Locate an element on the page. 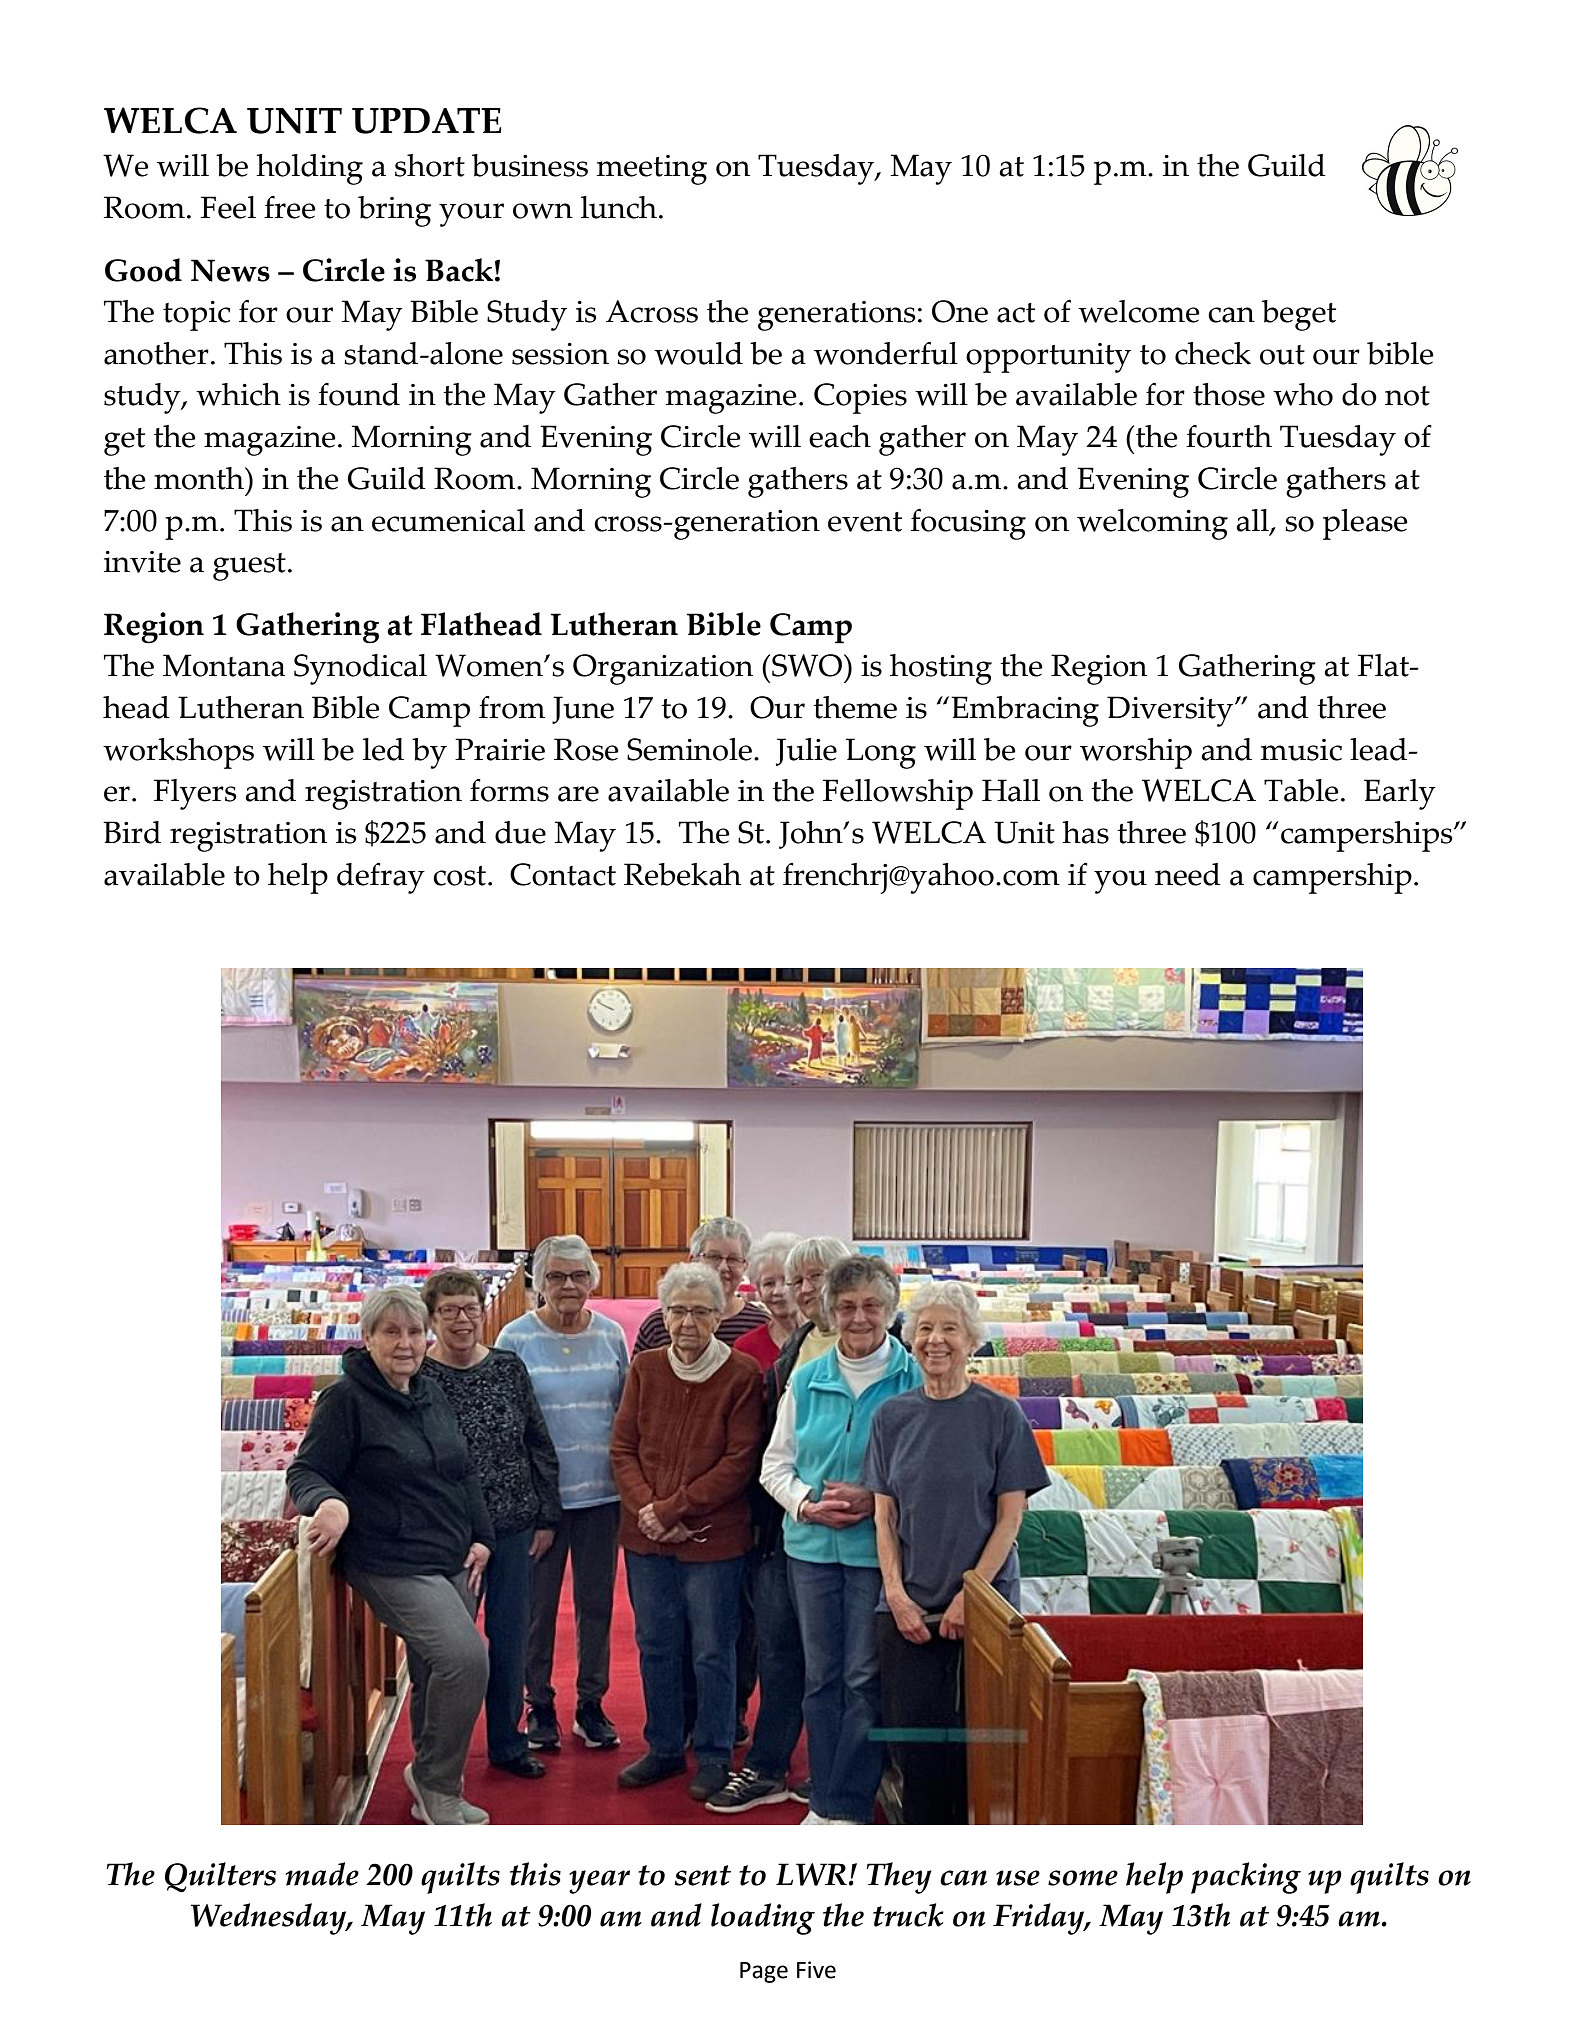 This page has width=1575, height=2038. defray is located at coordinates (381, 878).
